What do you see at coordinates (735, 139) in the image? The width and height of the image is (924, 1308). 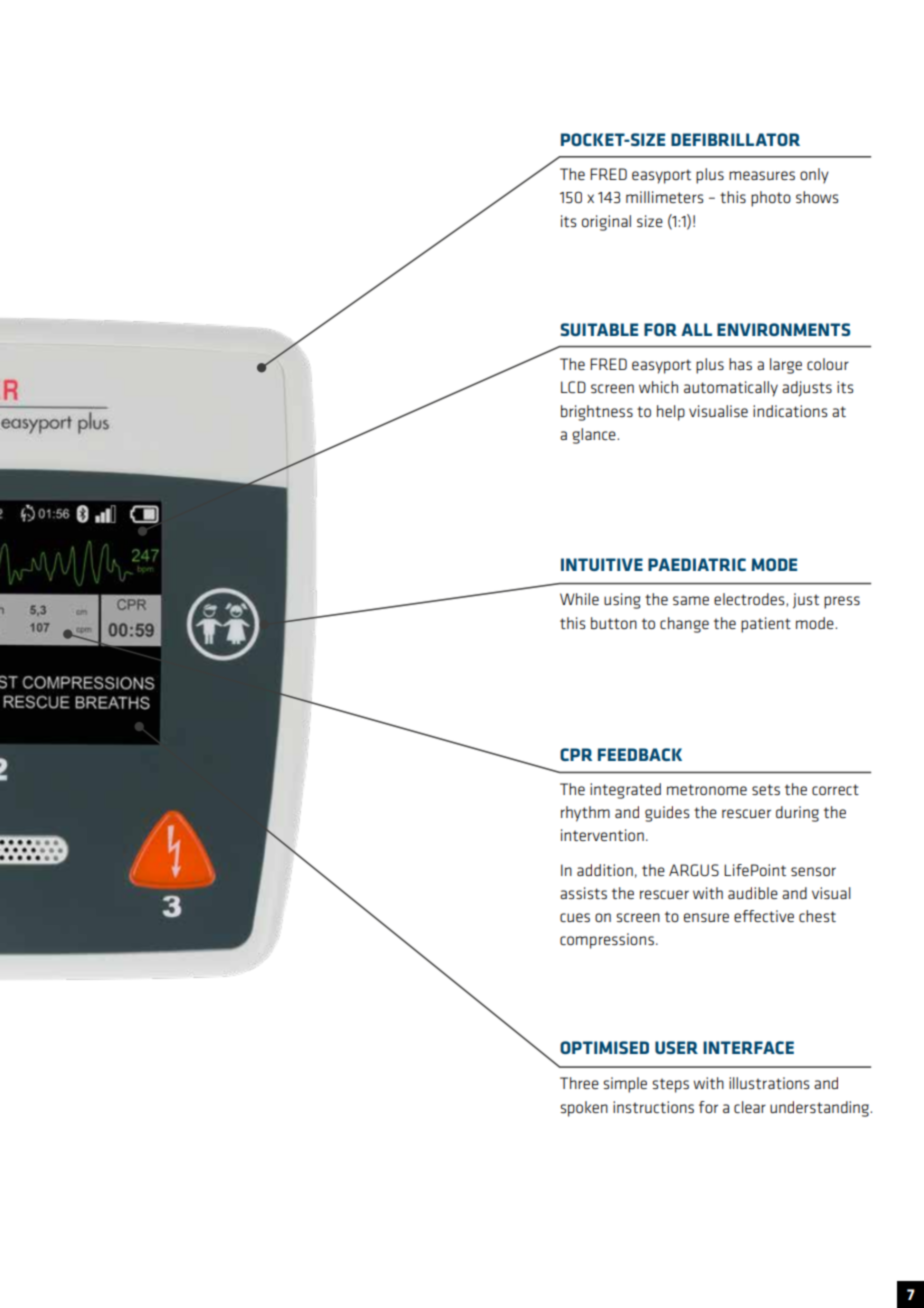 I see `DEFIBRILLATOR` at bounding box center [735, 139].
